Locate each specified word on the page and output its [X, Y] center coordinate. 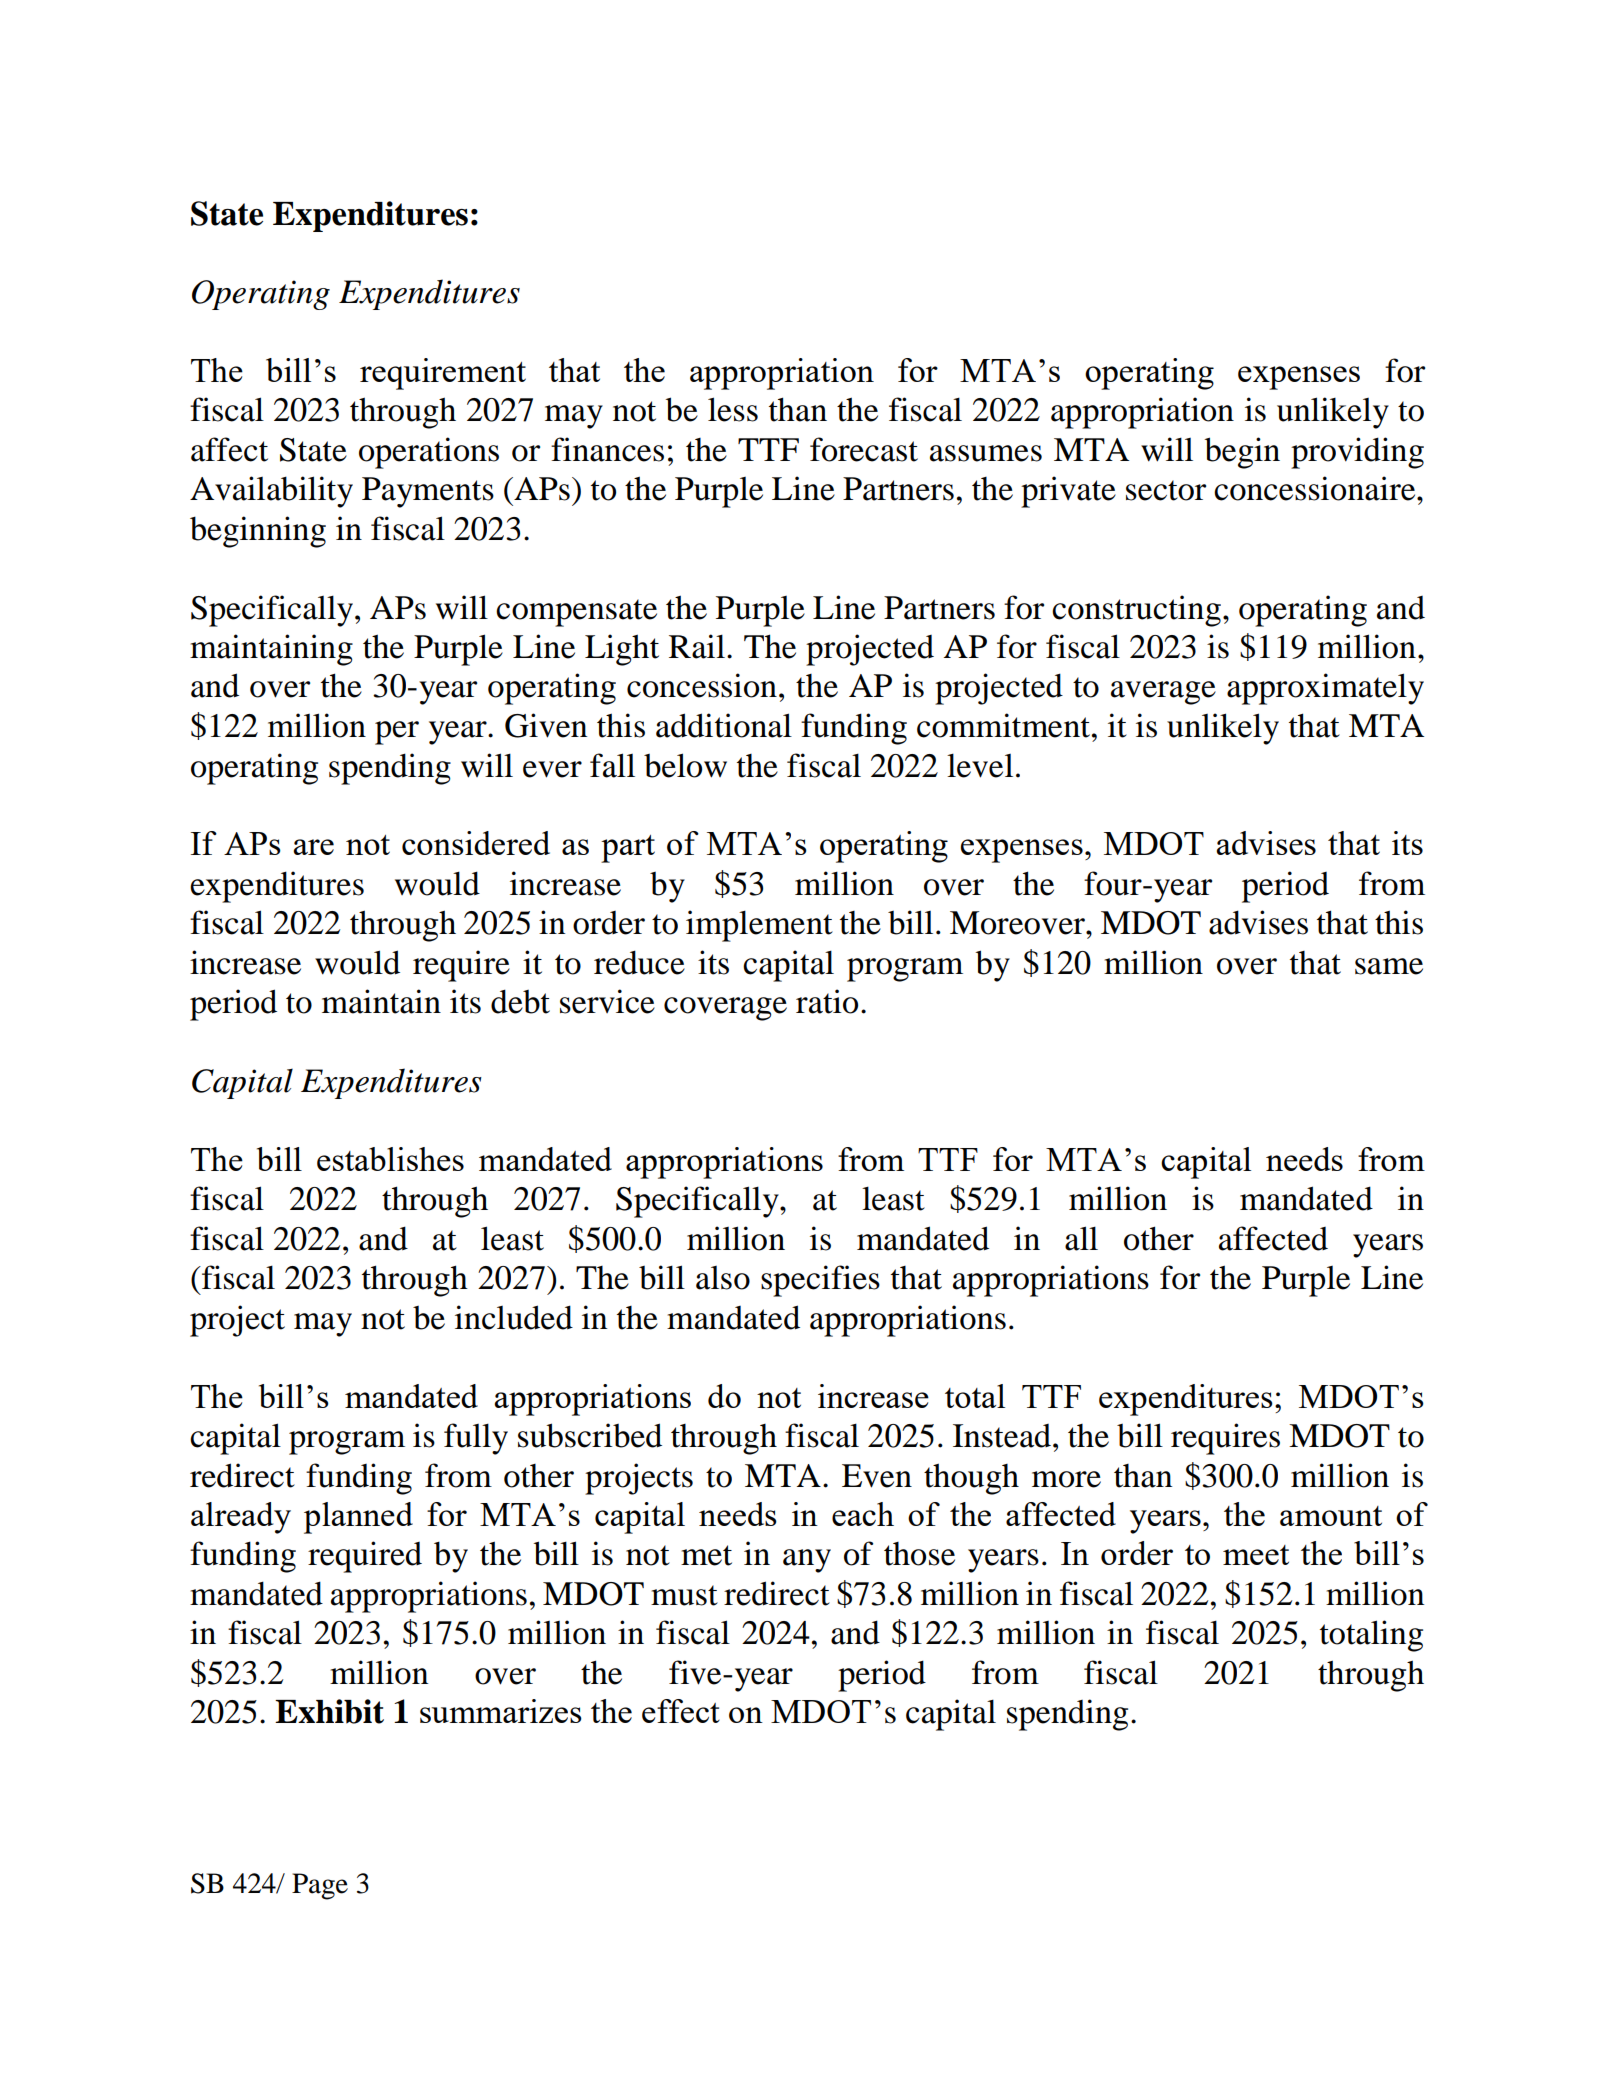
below [685, 765]
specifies [820, 1281]
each [863, 1514]
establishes [390, 1159]
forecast [864, 449]
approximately [1325, 689]
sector [1166, 490]
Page [320, 1886]
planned [358, 1518]
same [1389, 966]
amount [1331, 1516]
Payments [428, 492]
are [313, 847]
